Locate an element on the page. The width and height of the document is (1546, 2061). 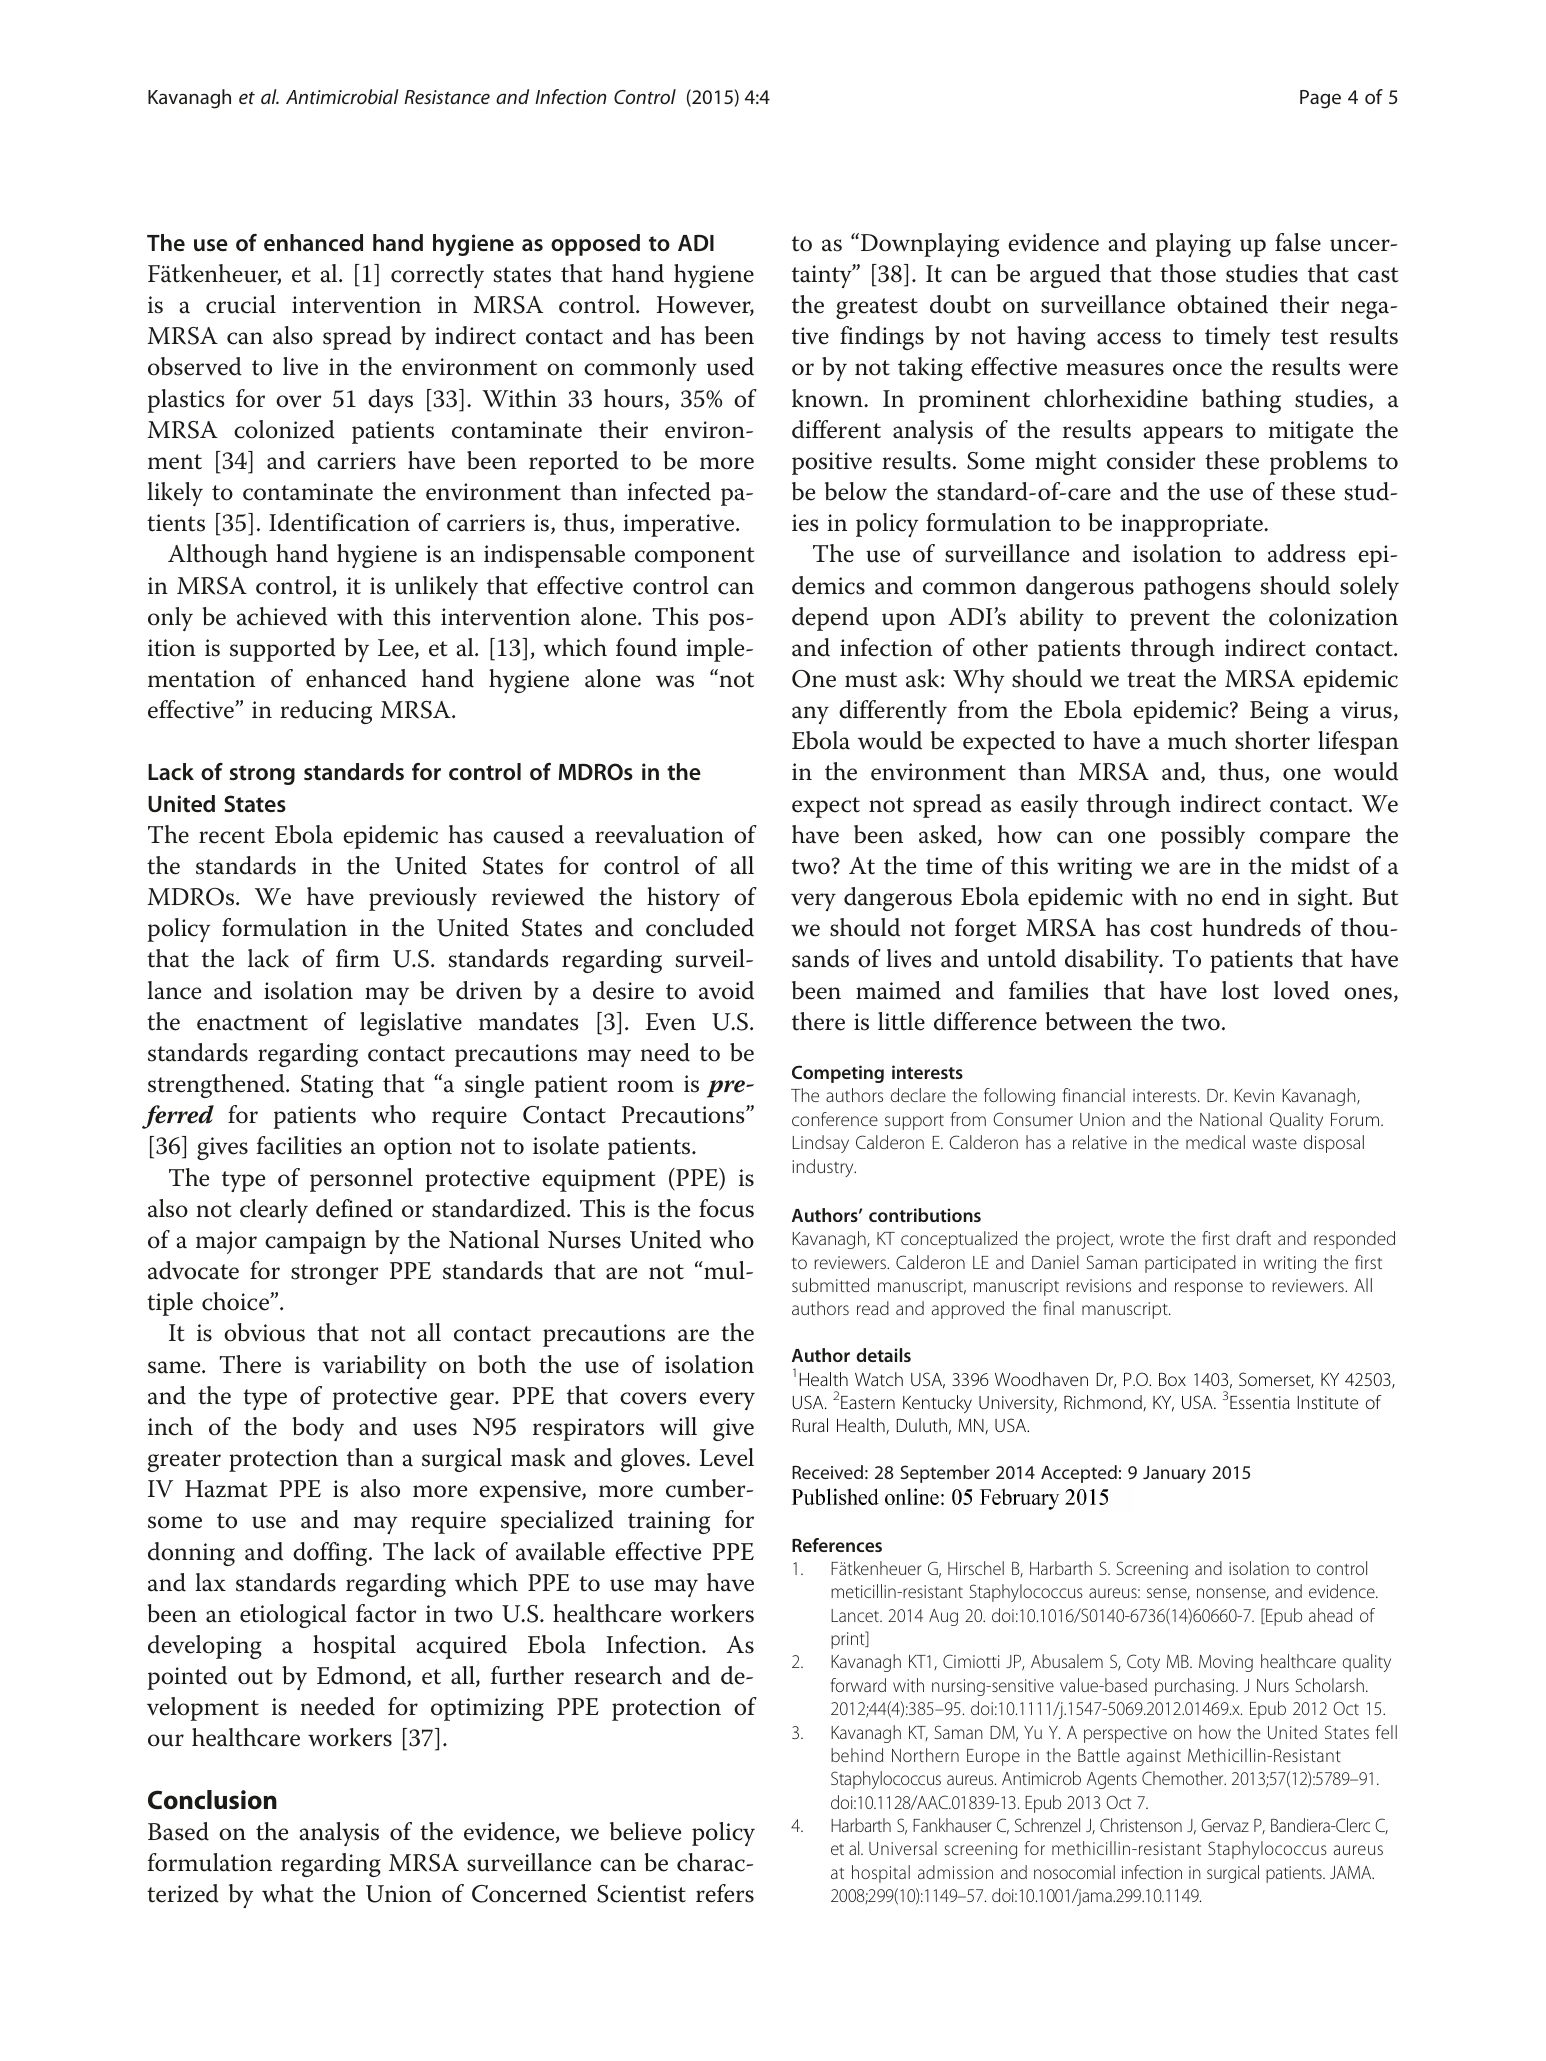
Resistance is located at coordinates (447, 97).
